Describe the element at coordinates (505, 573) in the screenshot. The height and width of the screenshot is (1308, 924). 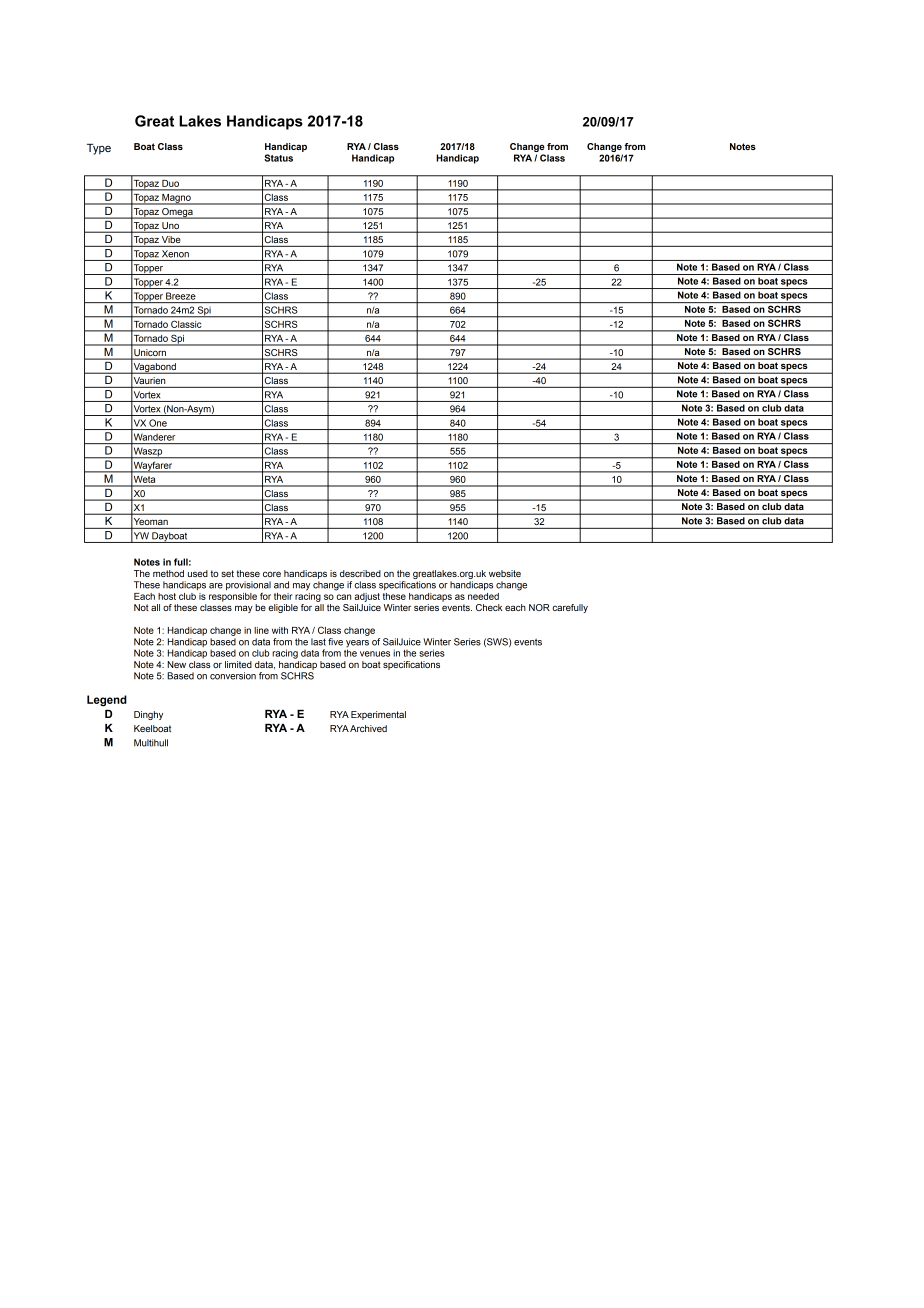
I see `website` at that location.
